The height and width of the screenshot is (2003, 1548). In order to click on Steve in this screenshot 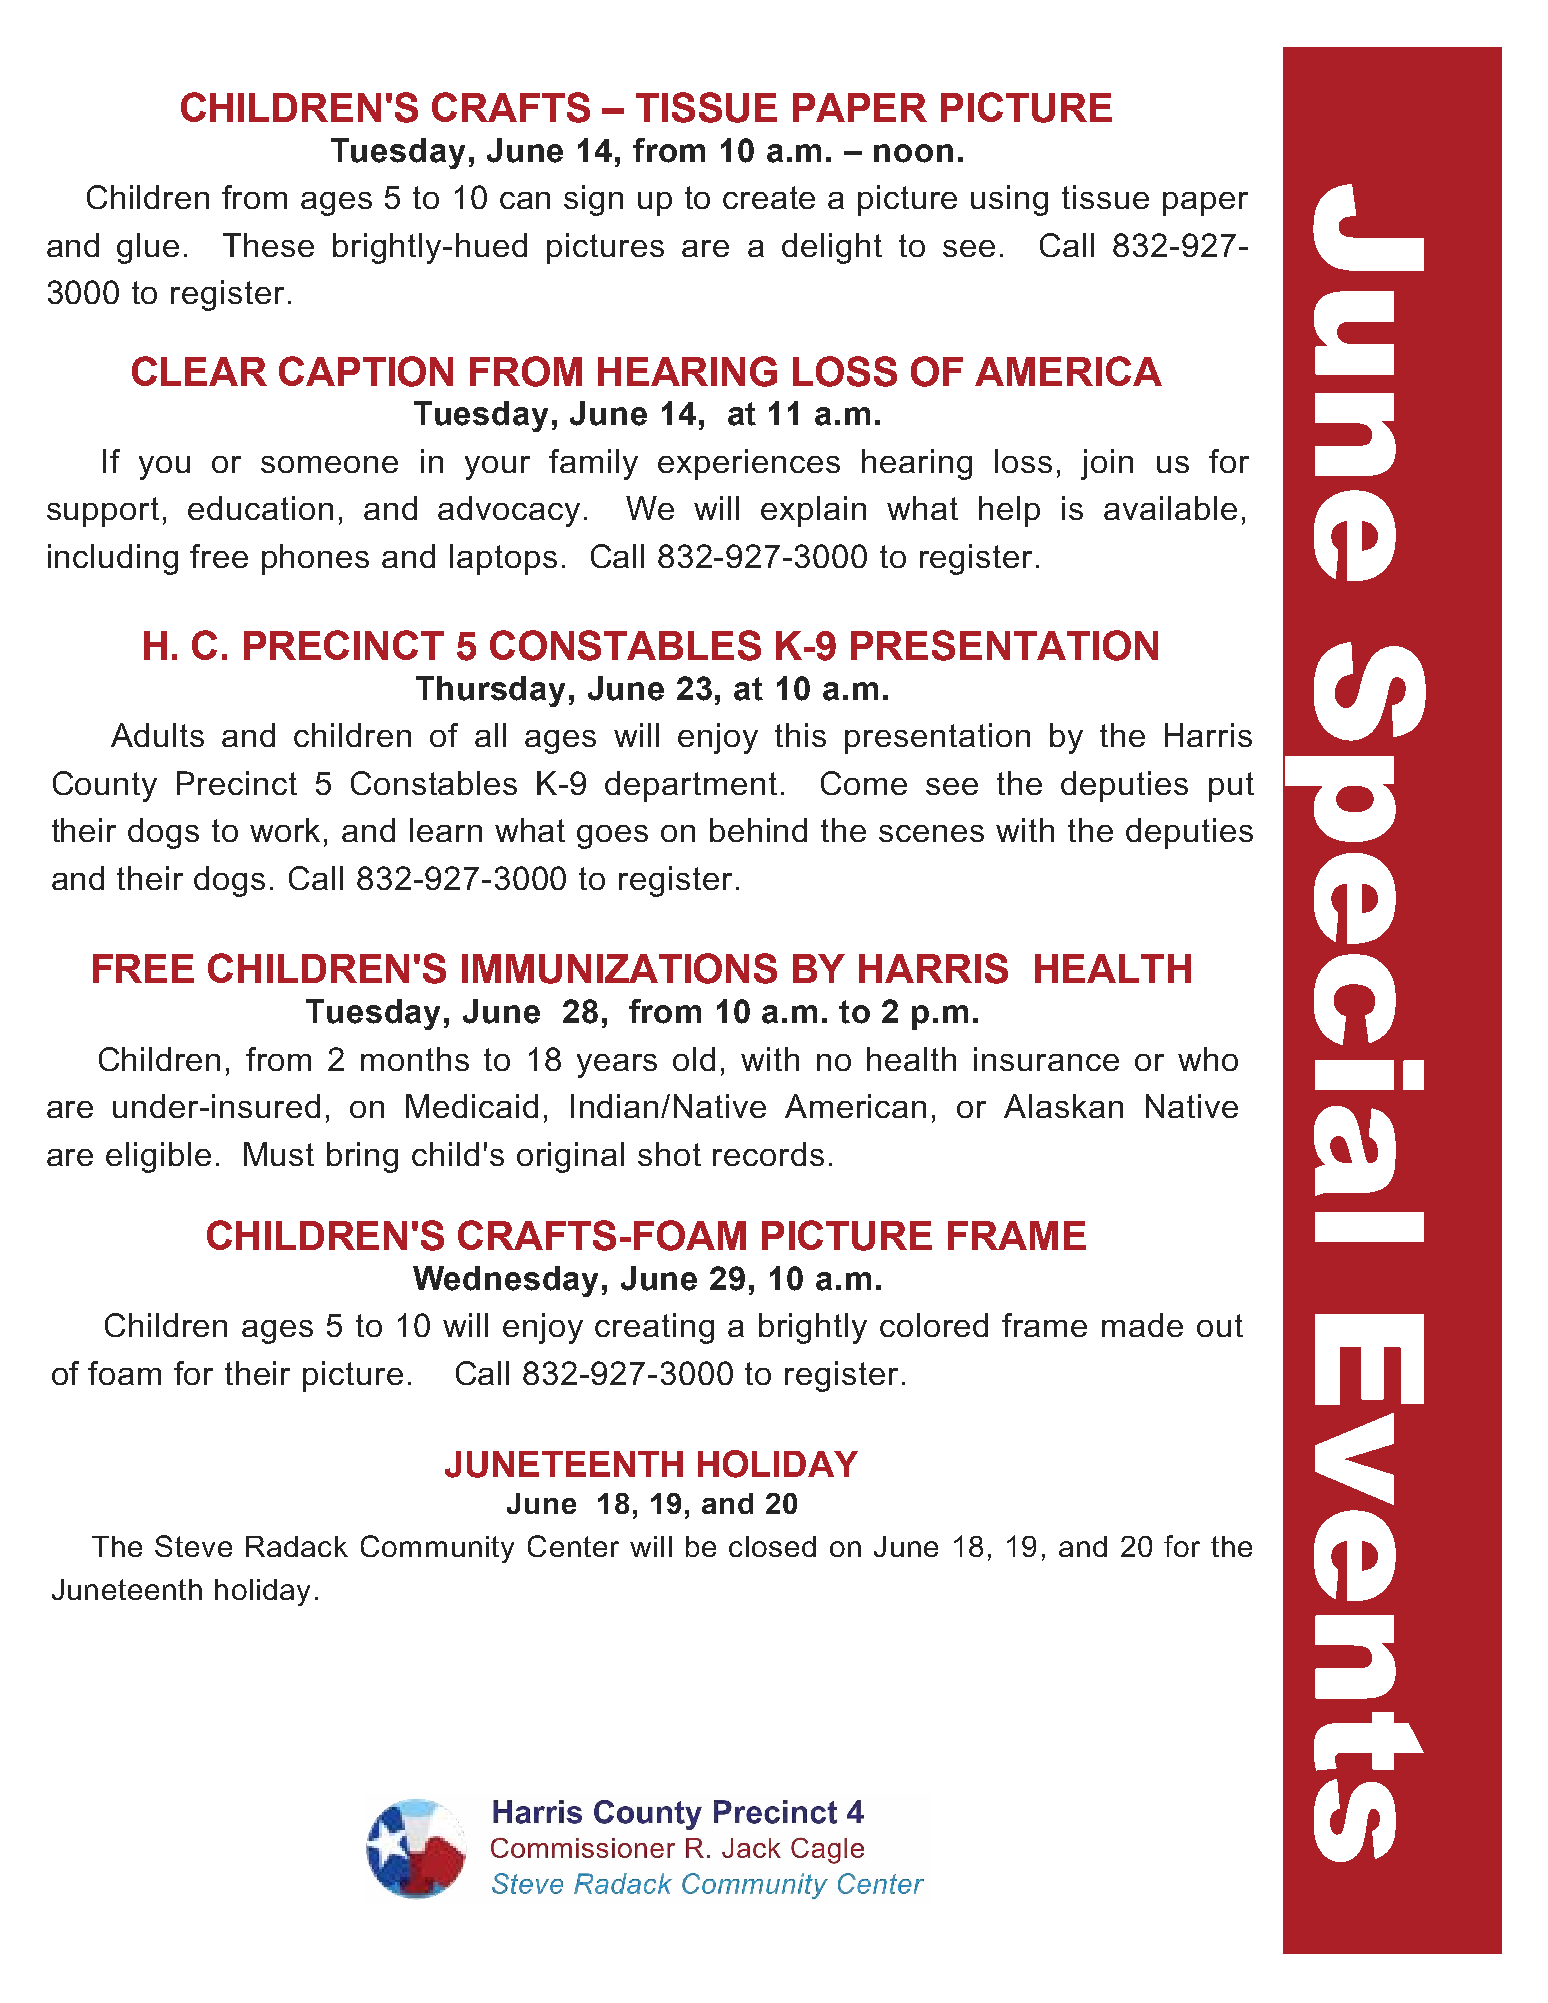, I will do `click(193, 1546)`.
